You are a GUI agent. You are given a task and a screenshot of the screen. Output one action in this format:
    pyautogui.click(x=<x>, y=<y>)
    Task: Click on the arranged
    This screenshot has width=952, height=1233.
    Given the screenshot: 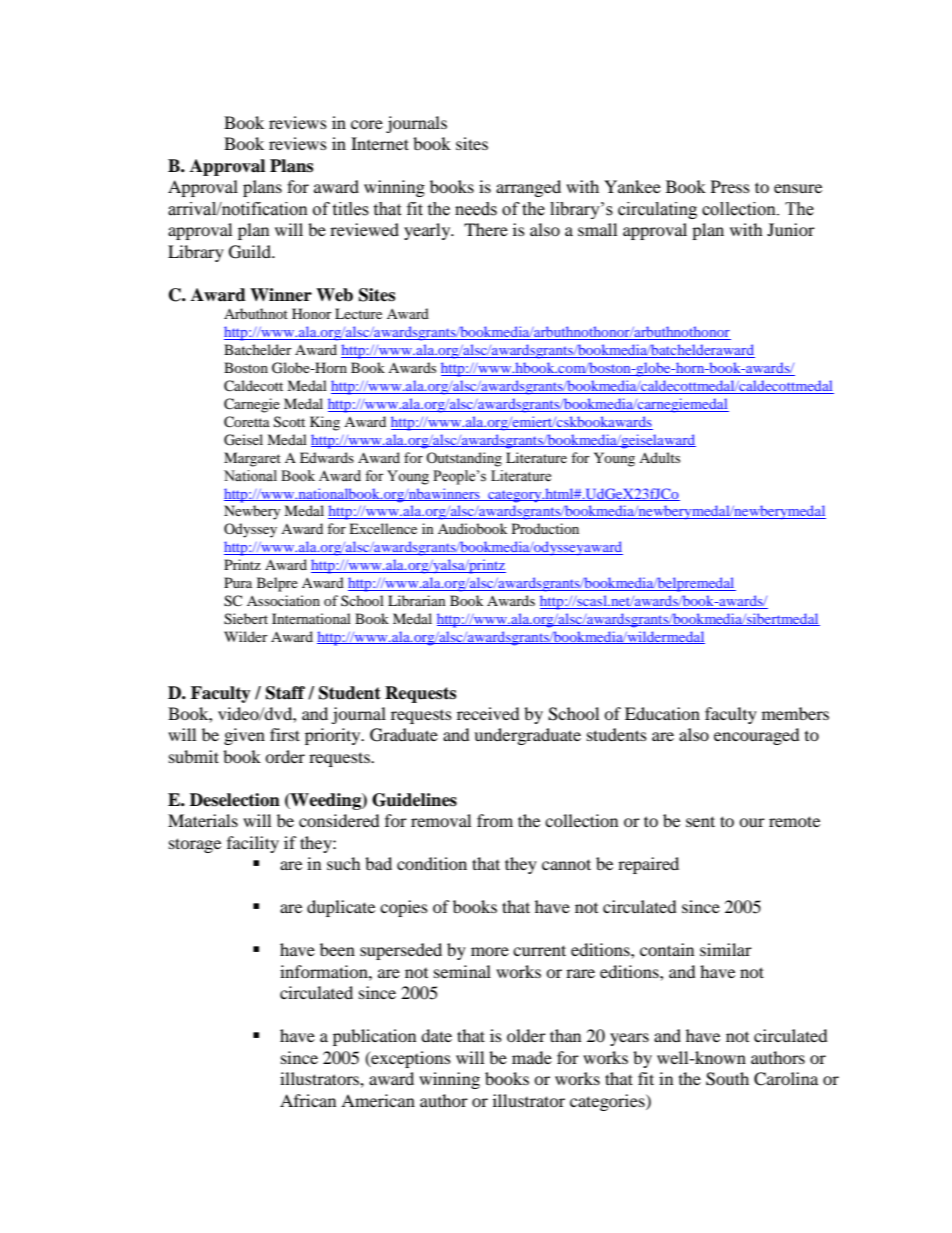 What is the action you would take?
    pyautogui.click(x=528, y=188)
